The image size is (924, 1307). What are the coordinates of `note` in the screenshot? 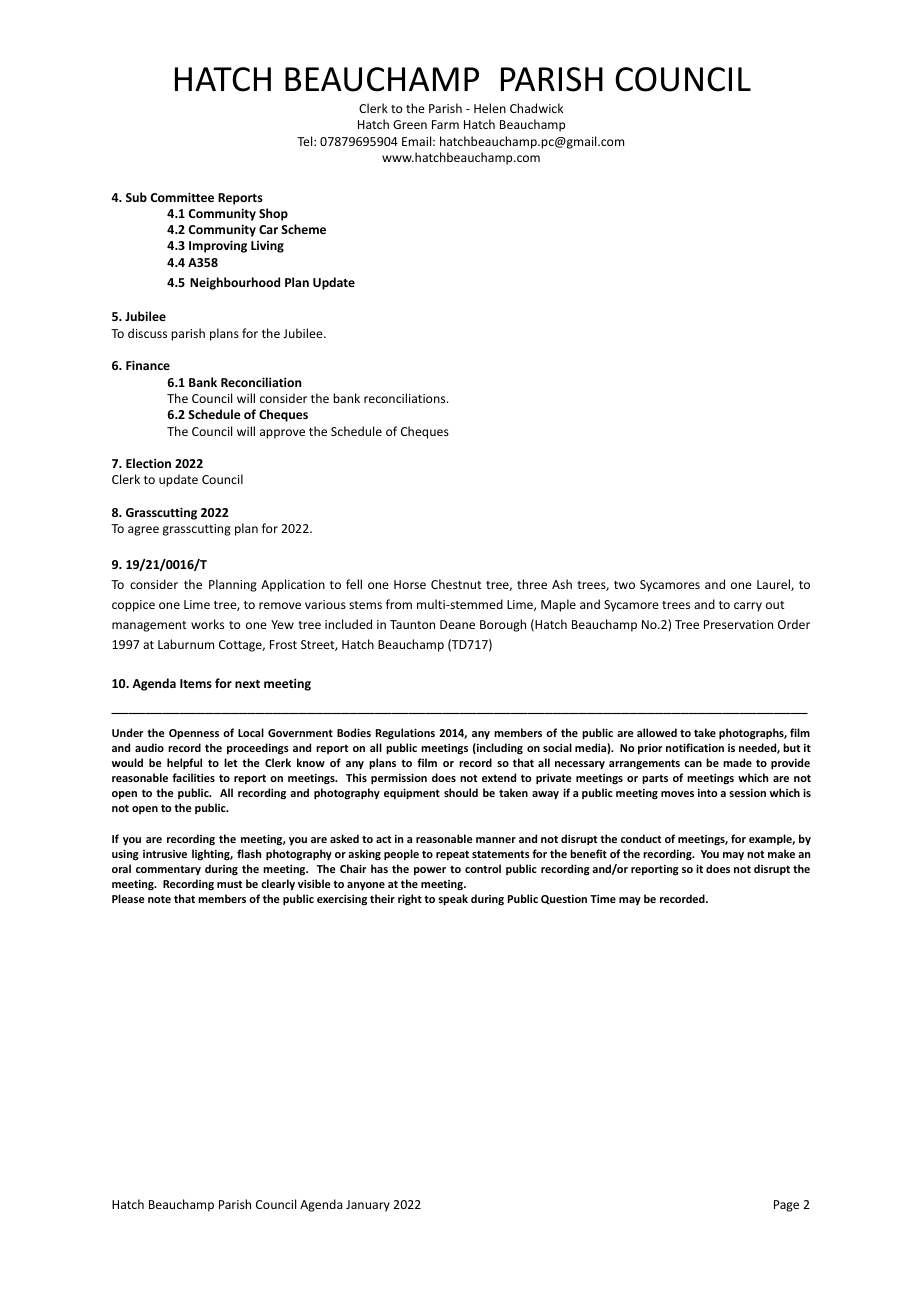 It's located at (159, 899).
